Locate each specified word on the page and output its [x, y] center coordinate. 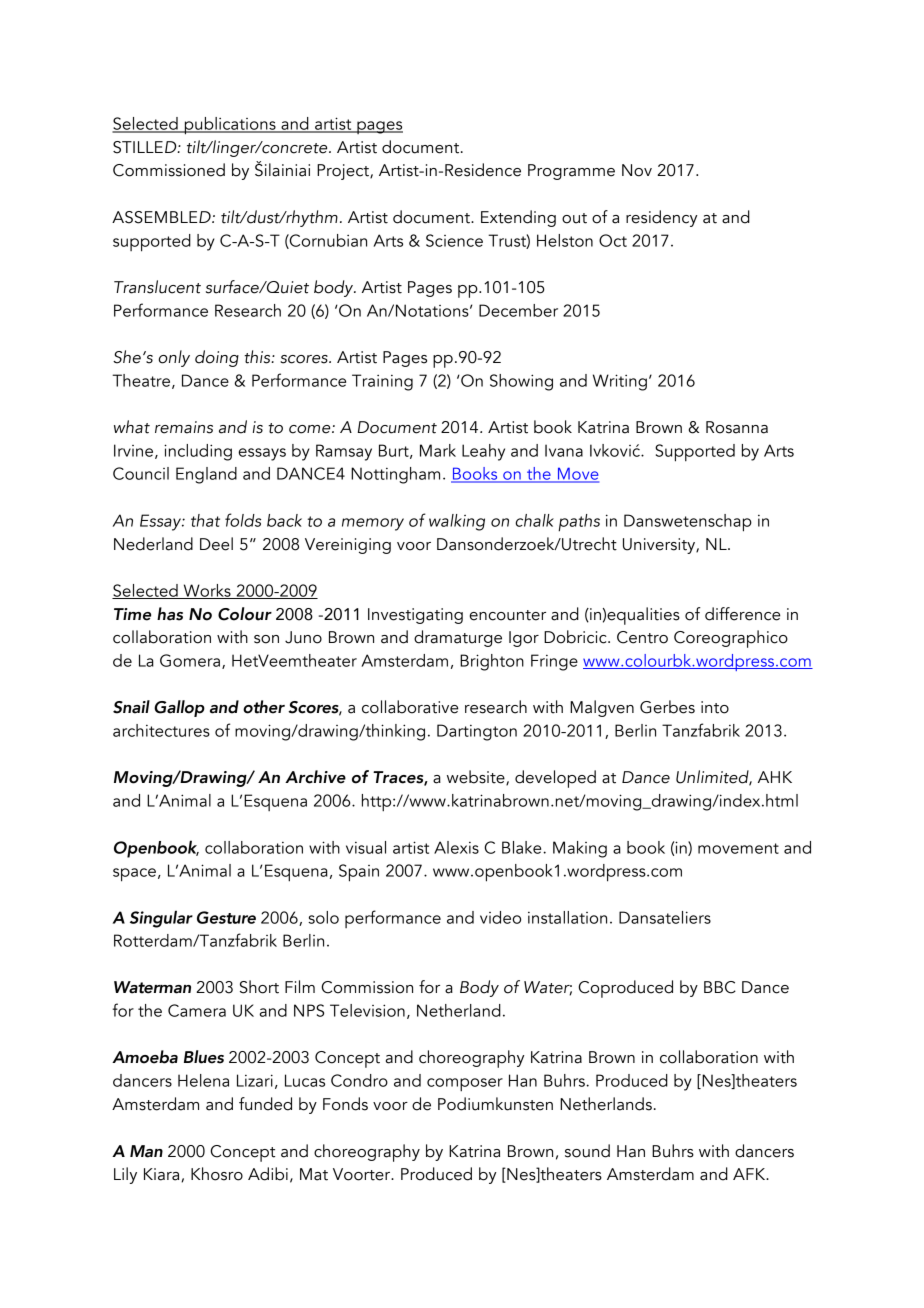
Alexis [456, 847]
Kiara [163, 1175]
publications [230, 126]
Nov [637, 170]
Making [580, 849]
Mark [438, 450]
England [206, 475]
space [134, 875]
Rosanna [737, 427]
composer [465, 1085]
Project [344, 172]
